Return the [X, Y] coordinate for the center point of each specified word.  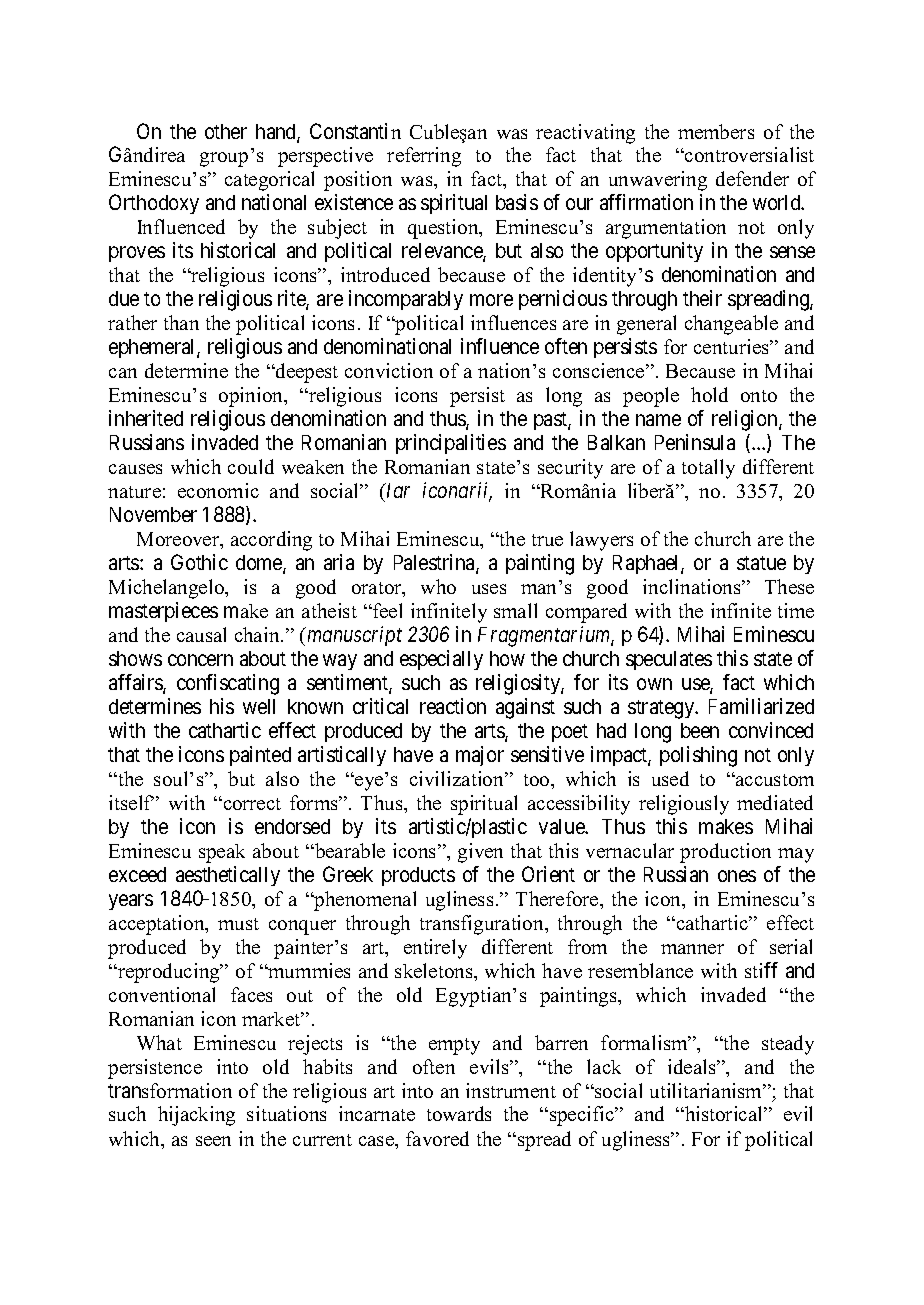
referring [424, 157]
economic [218, 490]
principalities [451, 444]
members [716, 131]
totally [708, 469]
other [226, 131]
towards [459, 1113]
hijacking [196, 1116]
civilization [458, 778]
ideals [693, 1066]
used [670, 778]
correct [251, 804]
